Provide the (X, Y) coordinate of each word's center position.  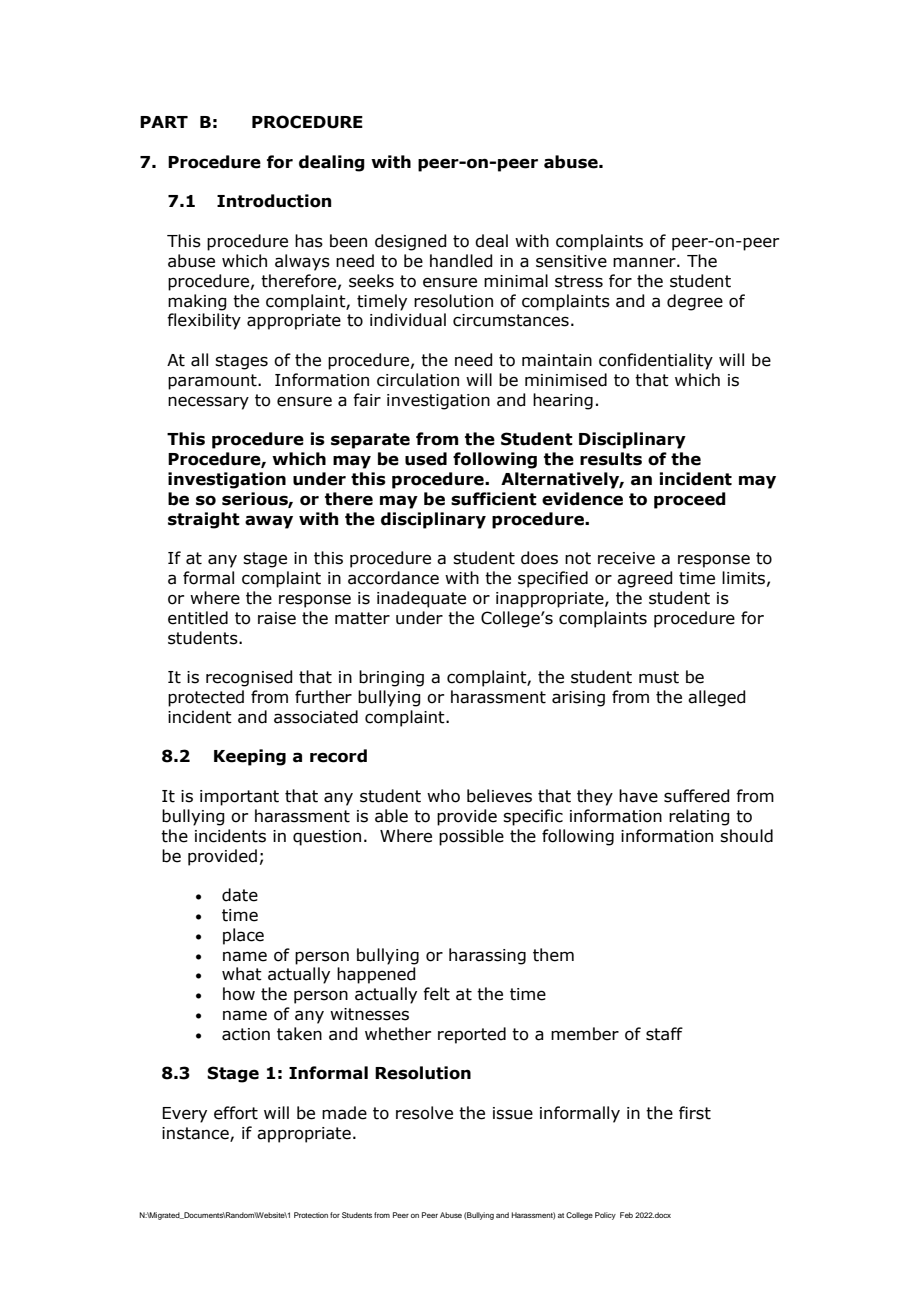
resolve (424, 1113)
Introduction (274, 201)
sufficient (494, 499)
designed (411, 242)
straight (204, 520)
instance (196, 1134)
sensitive (571, 261)
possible (471, 837)
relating (699, 817)
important (239, 798)
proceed (690, 500)
